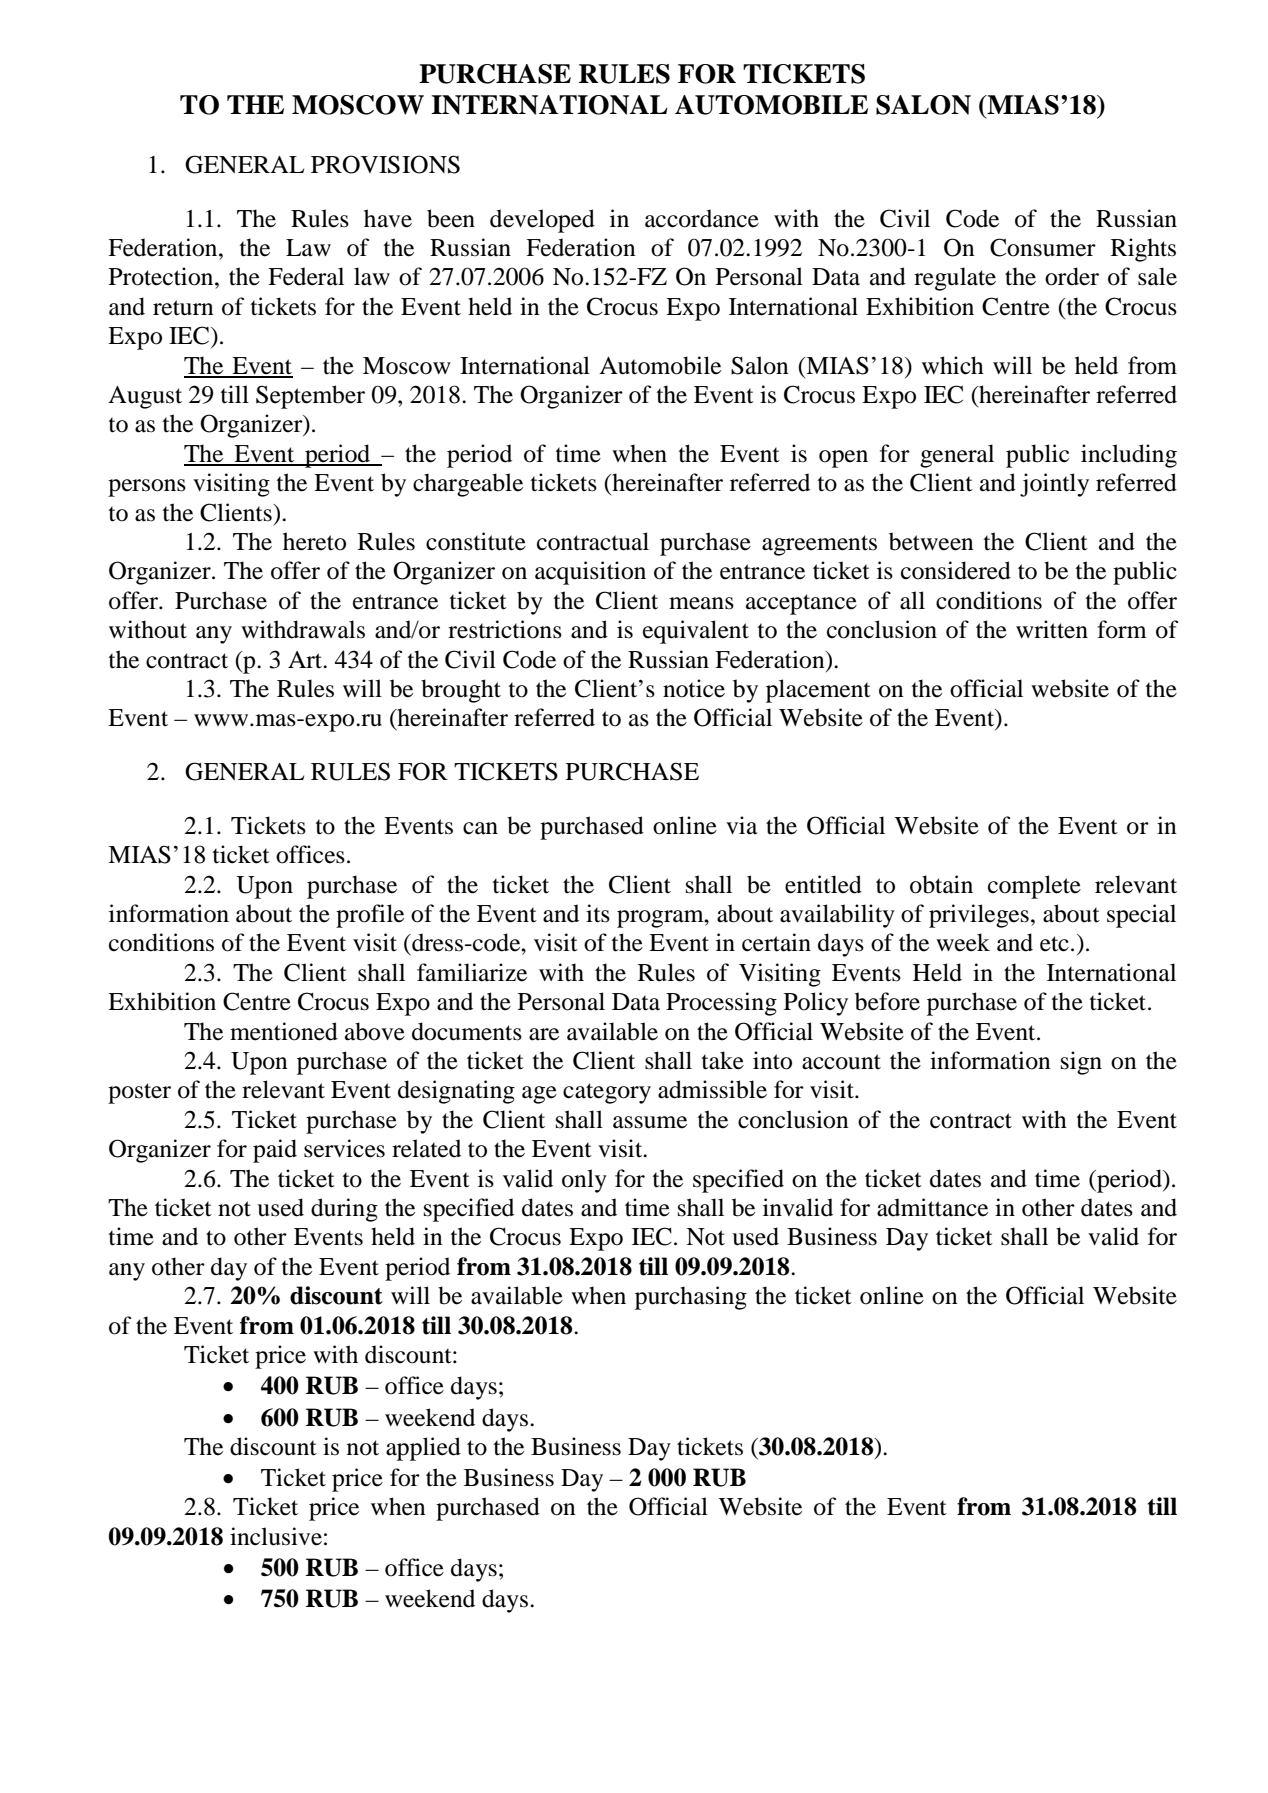 This page has width=1268, height=1793. What do you see at coordinates (741, 825) in the page?
I see `via` at bounding box center [741, 825].
